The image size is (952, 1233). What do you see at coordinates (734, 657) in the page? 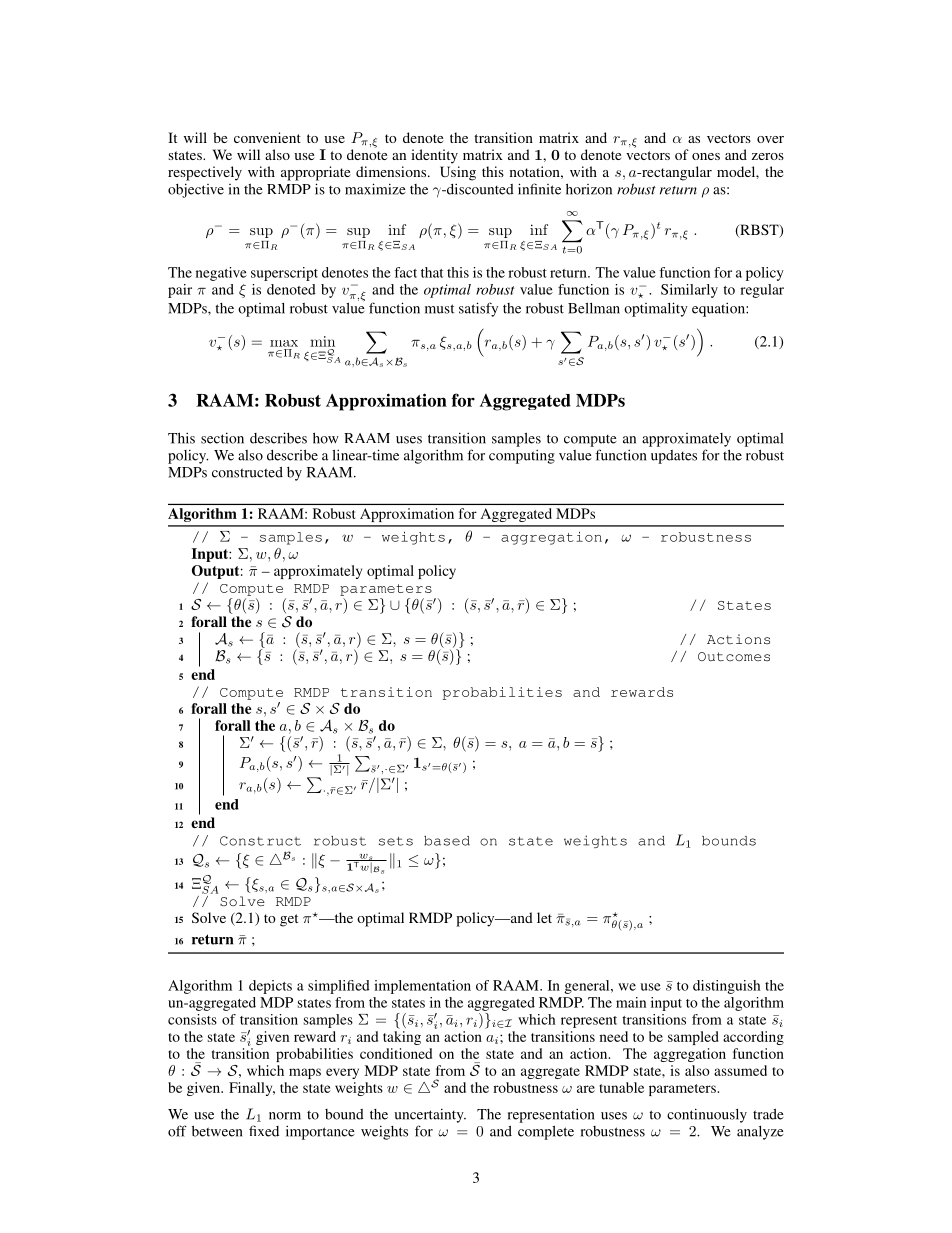
I see `Outcomes` at bounding box center [734, 657].
